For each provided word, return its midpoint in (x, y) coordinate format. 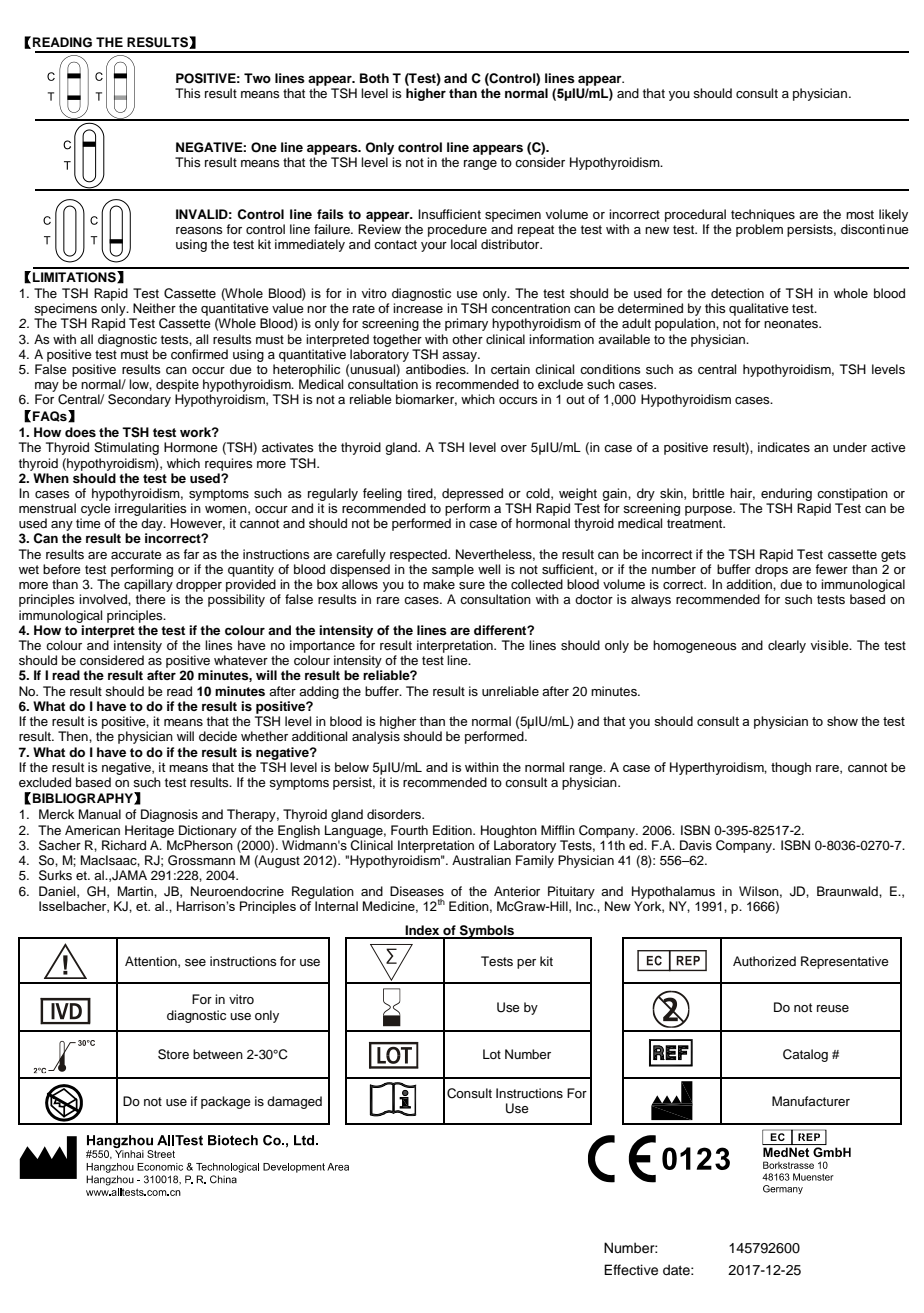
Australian (481, 860)
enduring (786, 494)
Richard (124, 845)
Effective (631, 1270)
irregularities (151, 509)
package (226, 1102)
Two (257, 78)
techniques (763, 215)
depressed (472, 494)
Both (374, 78)
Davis (696, 845)
